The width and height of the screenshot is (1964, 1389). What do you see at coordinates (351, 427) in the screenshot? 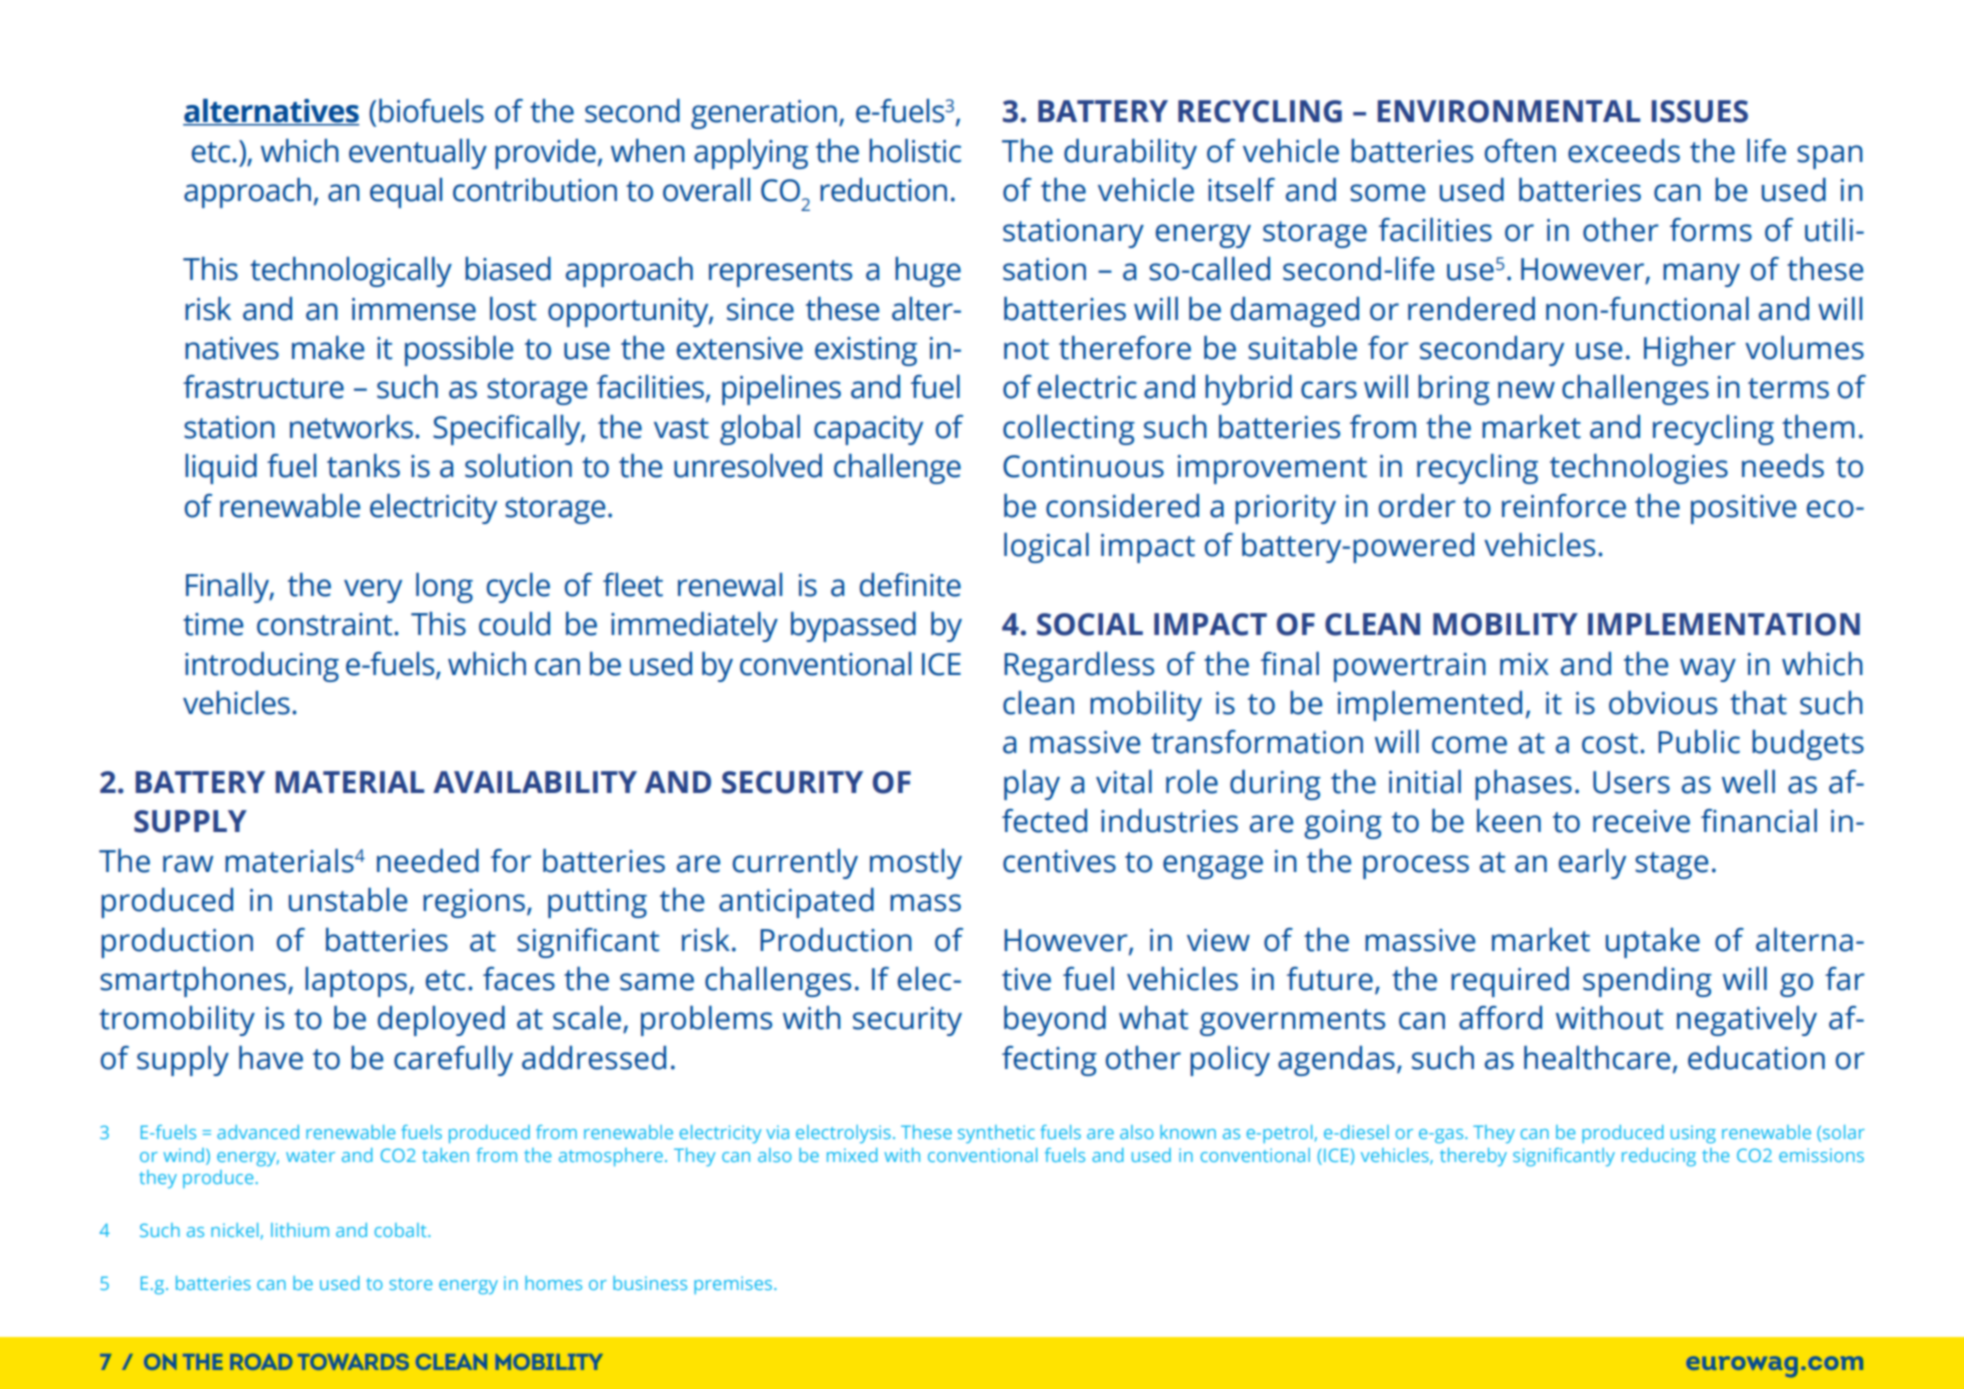
I see `networks` at bounding box center [351, 427].
